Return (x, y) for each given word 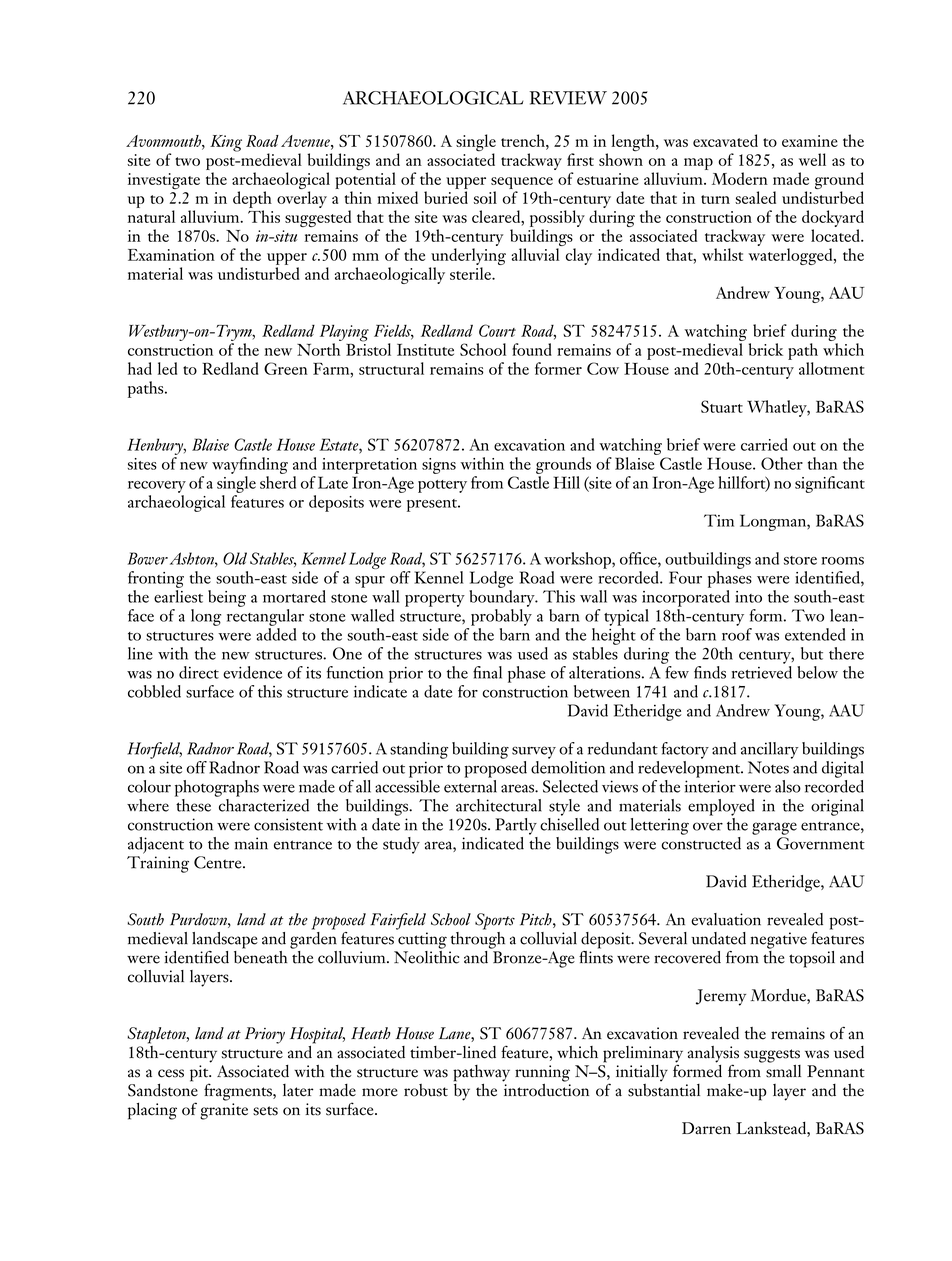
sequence (522, 183)
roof (737, 634)
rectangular (265, 617)
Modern (740, 178)
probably (501, 617)
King (226, 143)
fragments (239, 1092)
